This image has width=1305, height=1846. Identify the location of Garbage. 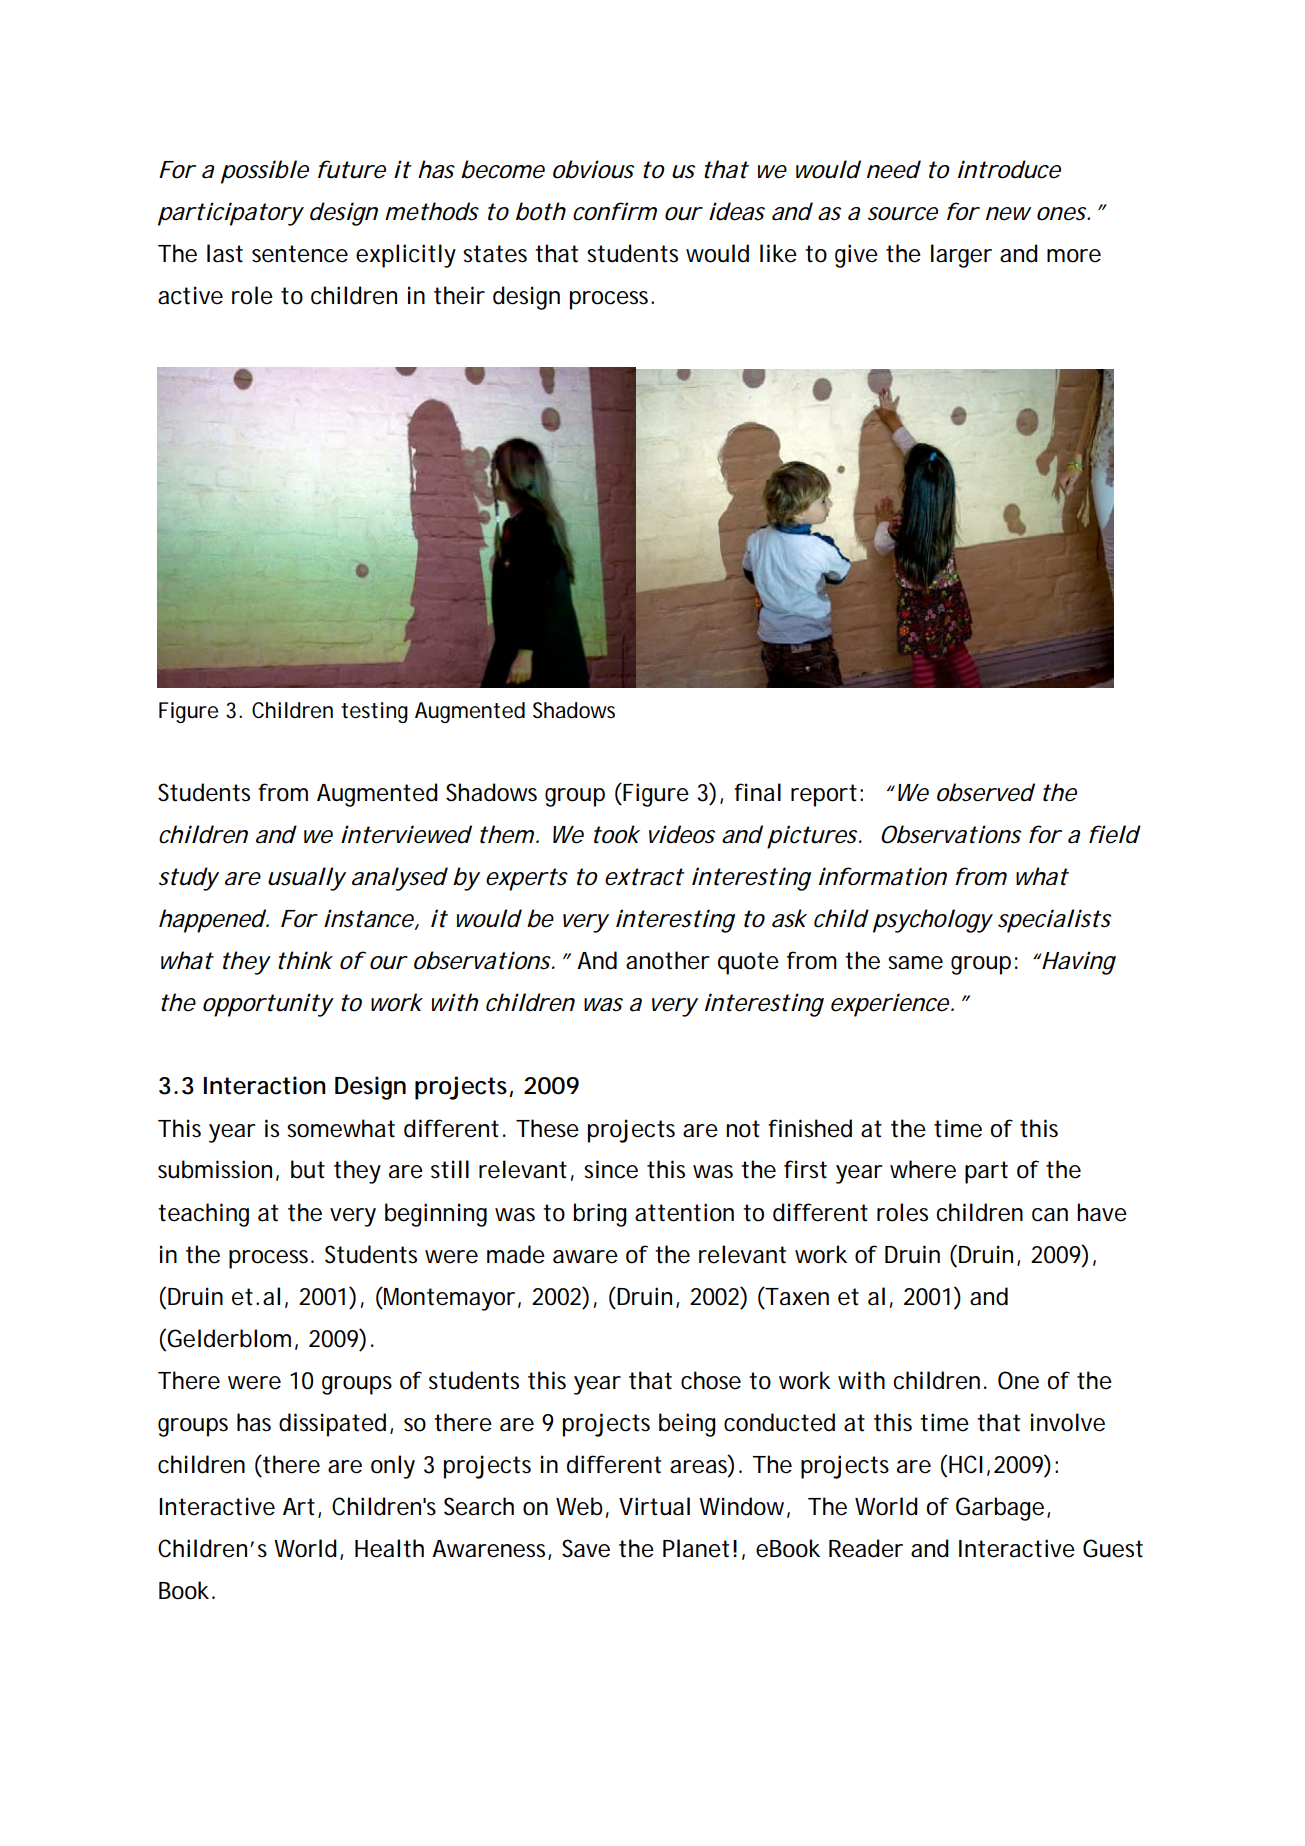
(1000, 1509).
